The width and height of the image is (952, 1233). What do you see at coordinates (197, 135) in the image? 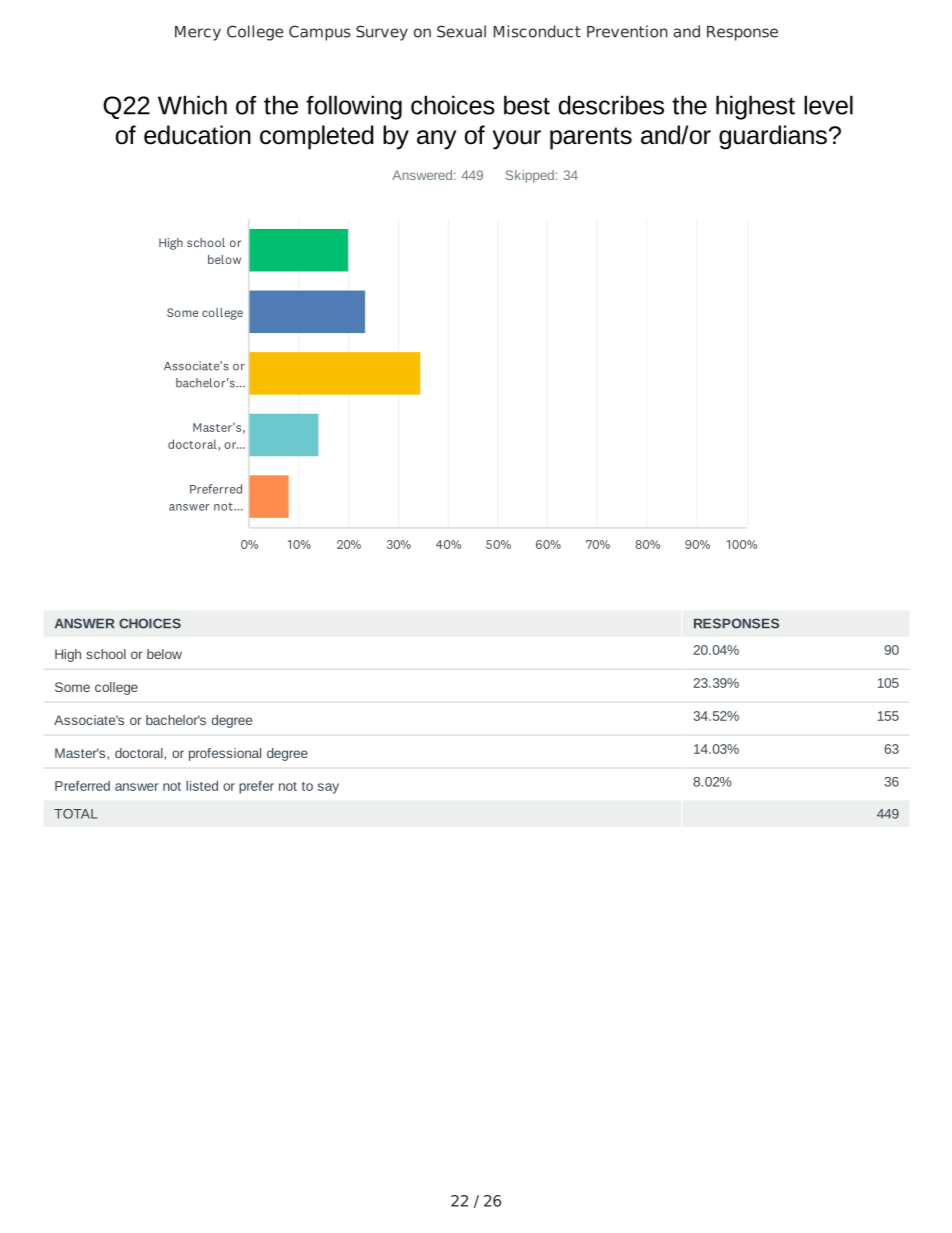
I see `education` at bounding box center [197, 135].
